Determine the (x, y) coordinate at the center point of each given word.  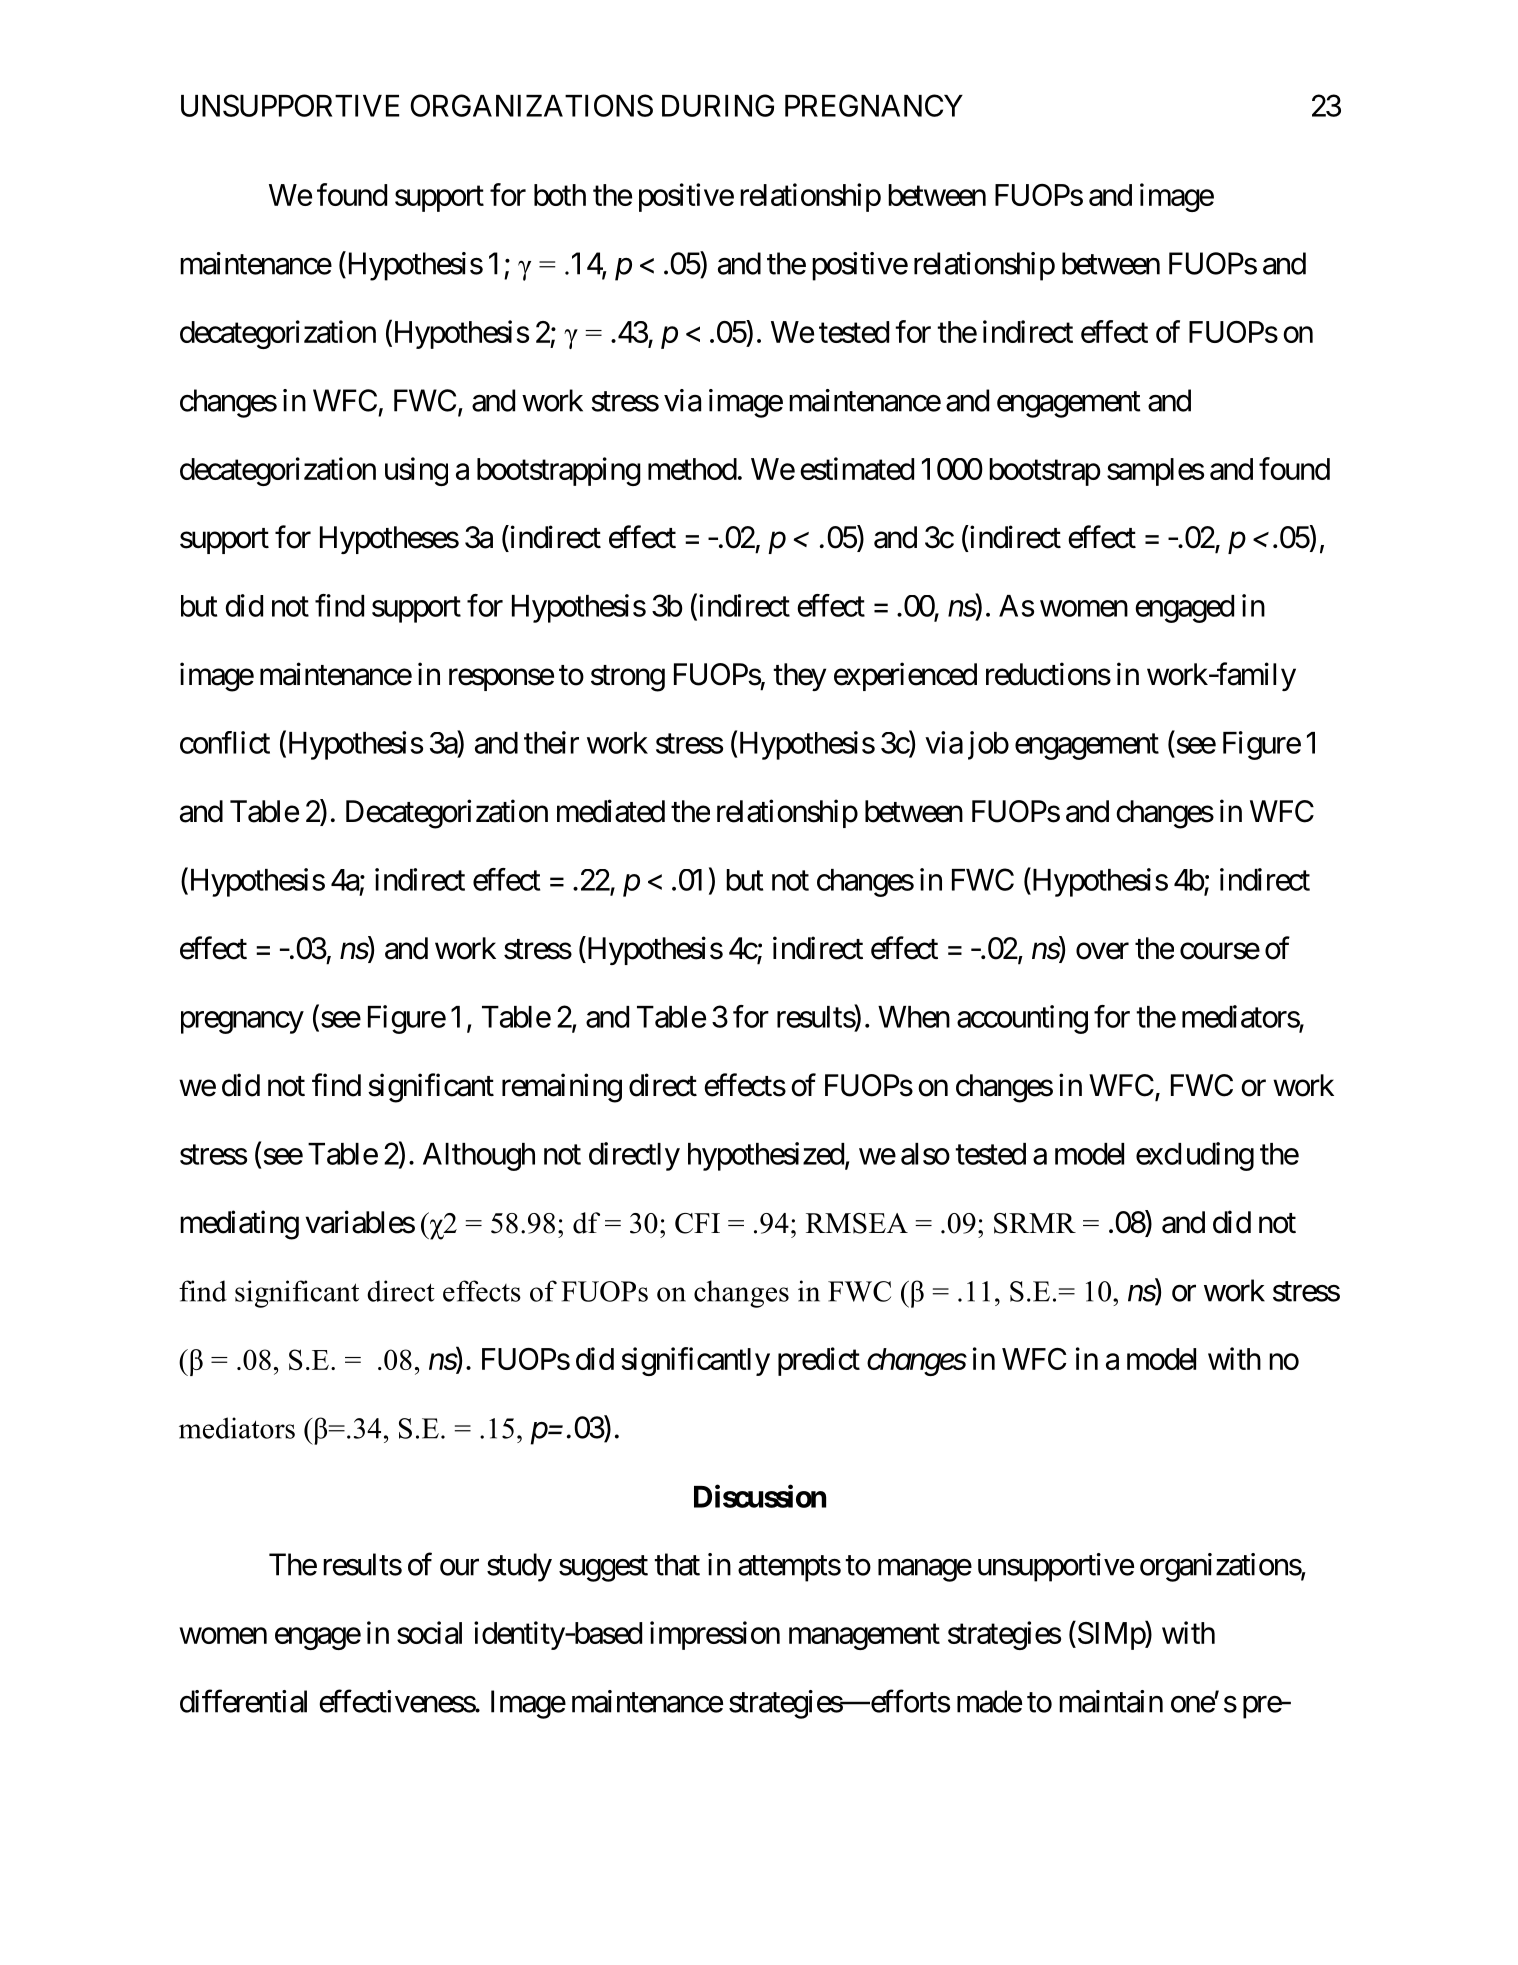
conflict (225, 742)
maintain (1111, 1701)
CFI (697, 1223)
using (416, 471)
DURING (718, 105)
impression (715, 1635)
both (560, 195)
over (1102, 951)
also (925, 1154)
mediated (611, 811)
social (429, 1632)
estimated (857, 468)
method (692, 469)
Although (479, 1157)
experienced (905, 676)
